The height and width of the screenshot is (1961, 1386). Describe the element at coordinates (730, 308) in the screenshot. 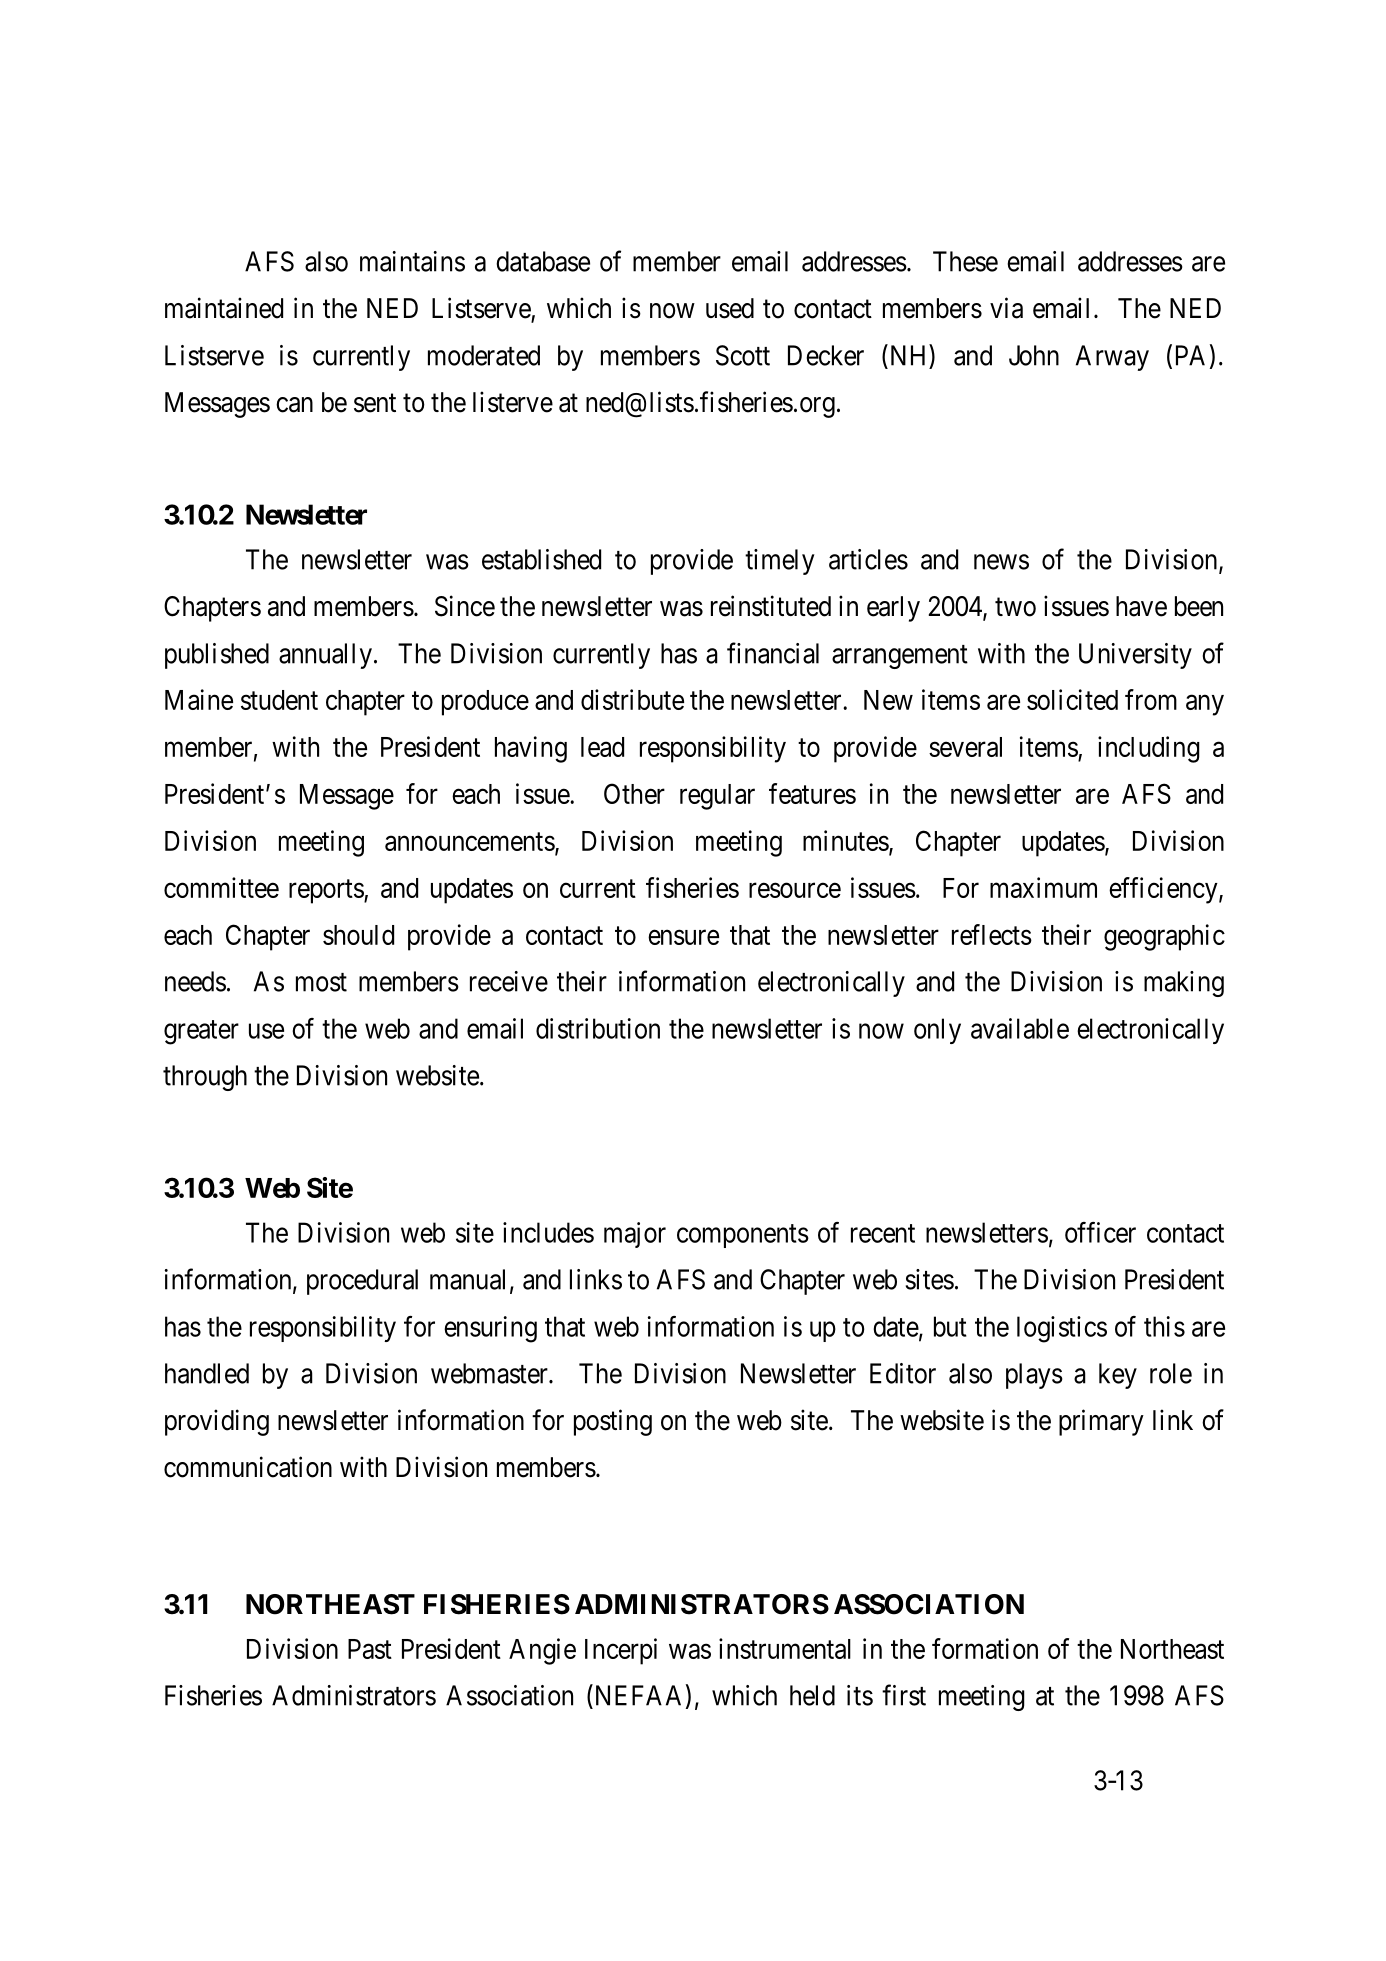

I see `used` at that location.
